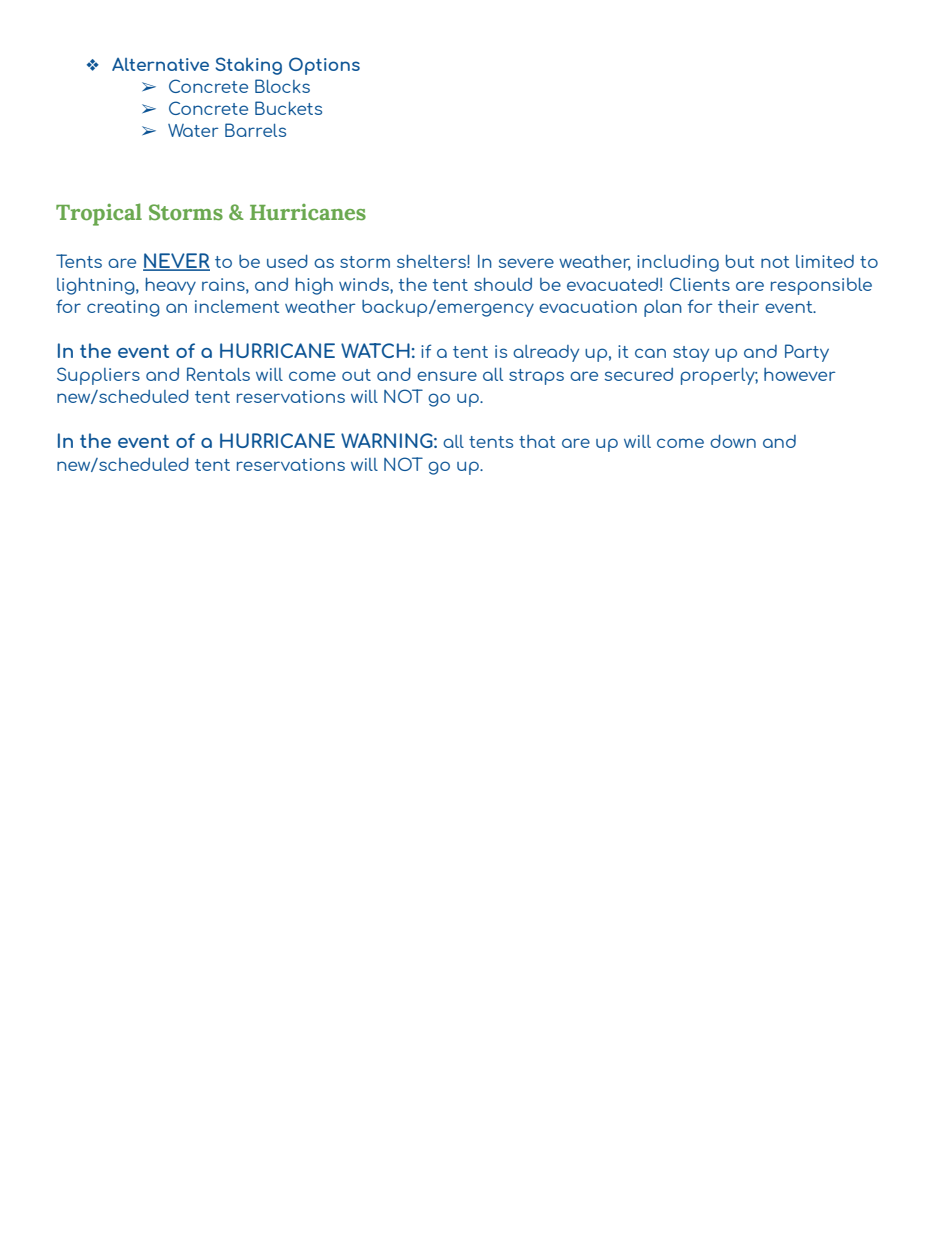  What do you see at coordinates (738, 306) in the document?
I see `their` at bounding box center [738, 306].
